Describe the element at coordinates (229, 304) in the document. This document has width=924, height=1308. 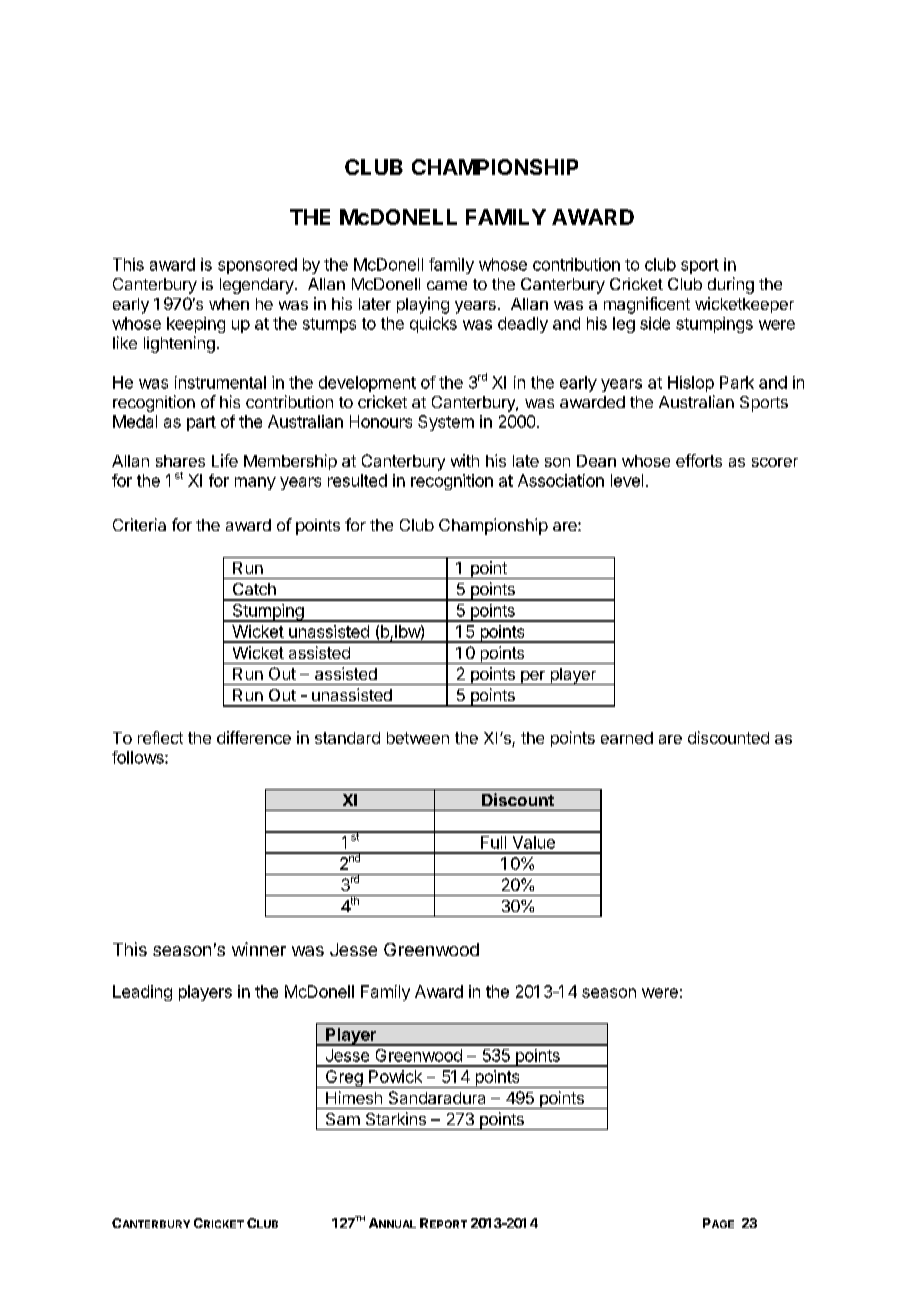
I see `when` at that location.
